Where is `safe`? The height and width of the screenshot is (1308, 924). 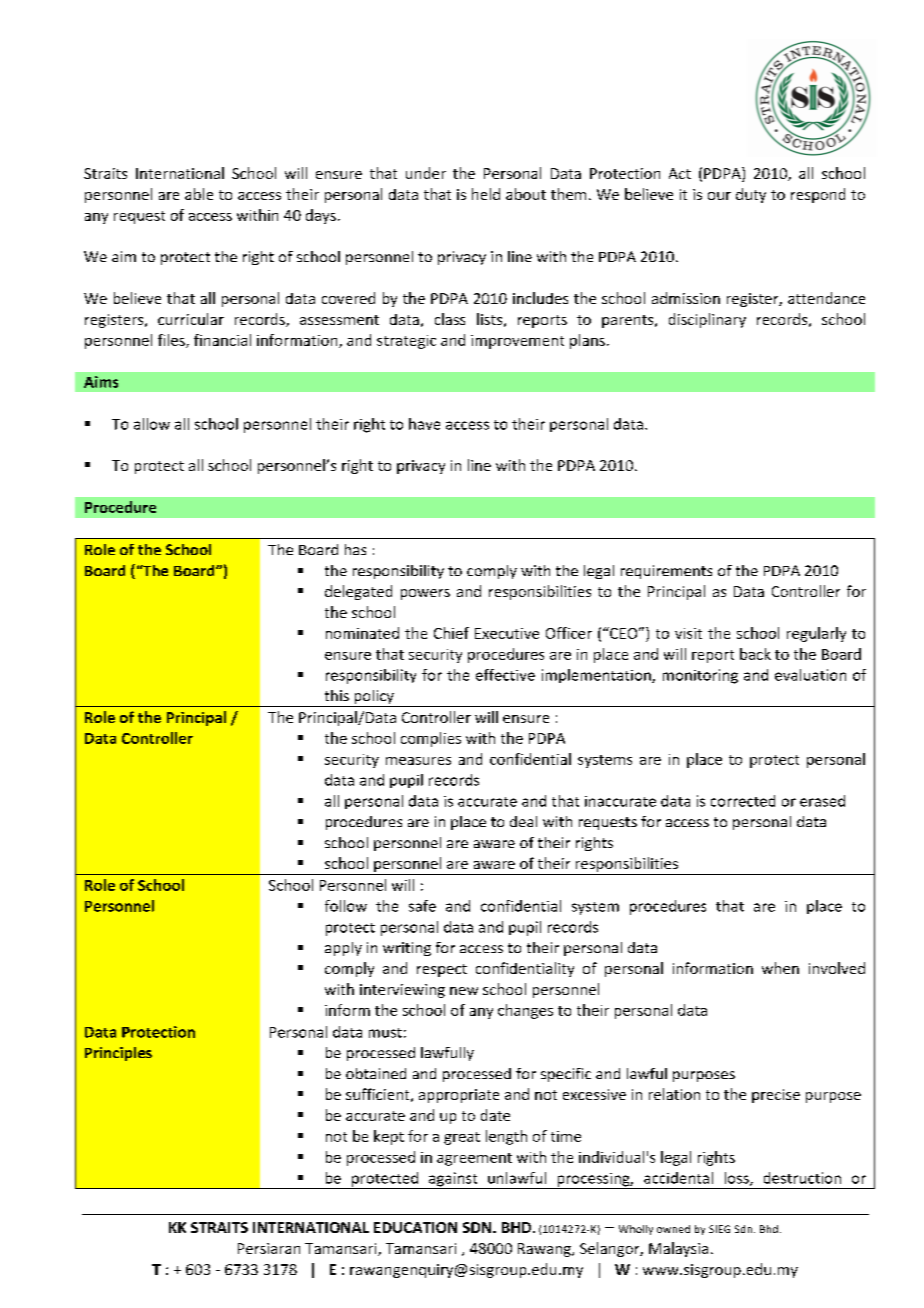 safe is located at coordinates (422, 906).
